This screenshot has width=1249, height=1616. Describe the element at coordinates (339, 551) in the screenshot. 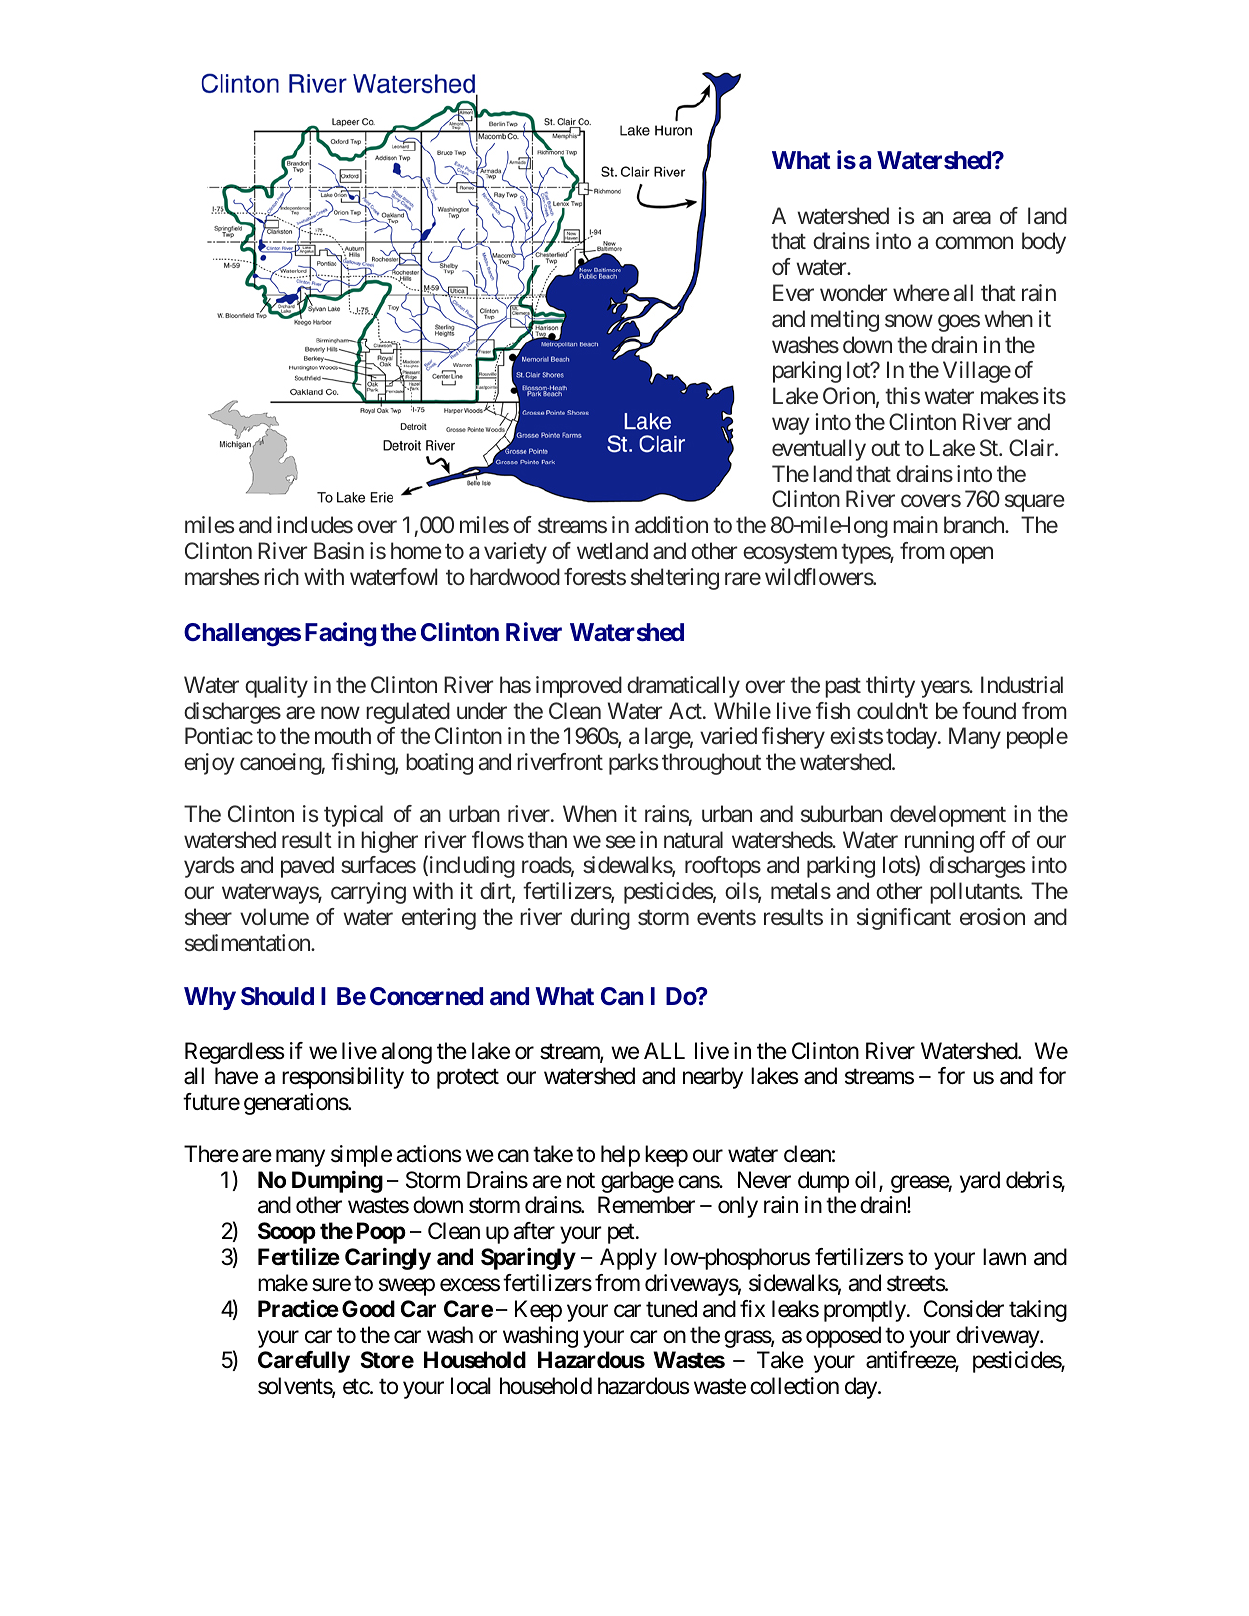

I see `Basin` at that location.
